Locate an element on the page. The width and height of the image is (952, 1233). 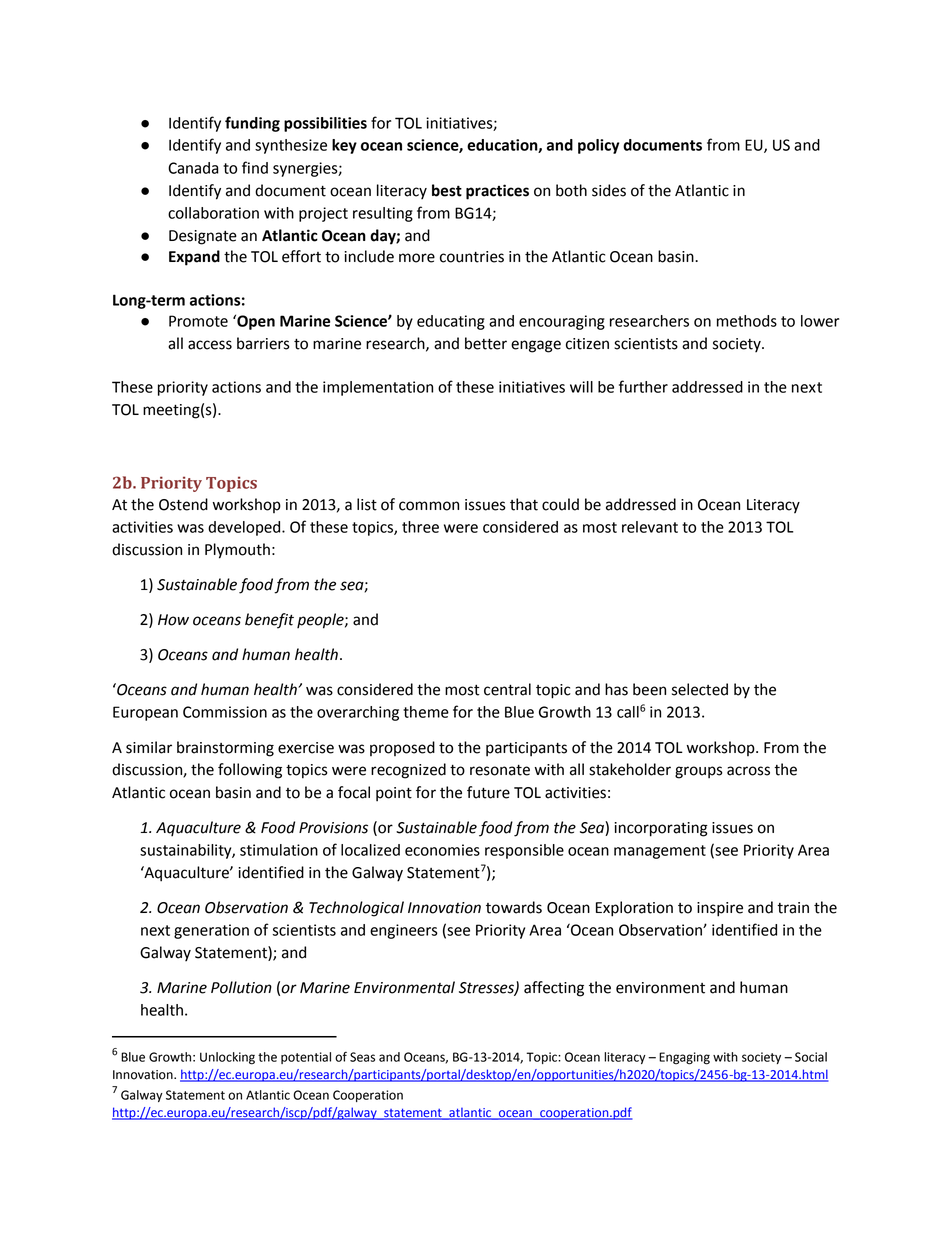
brainstorming is located at coordinates (225, 749).
